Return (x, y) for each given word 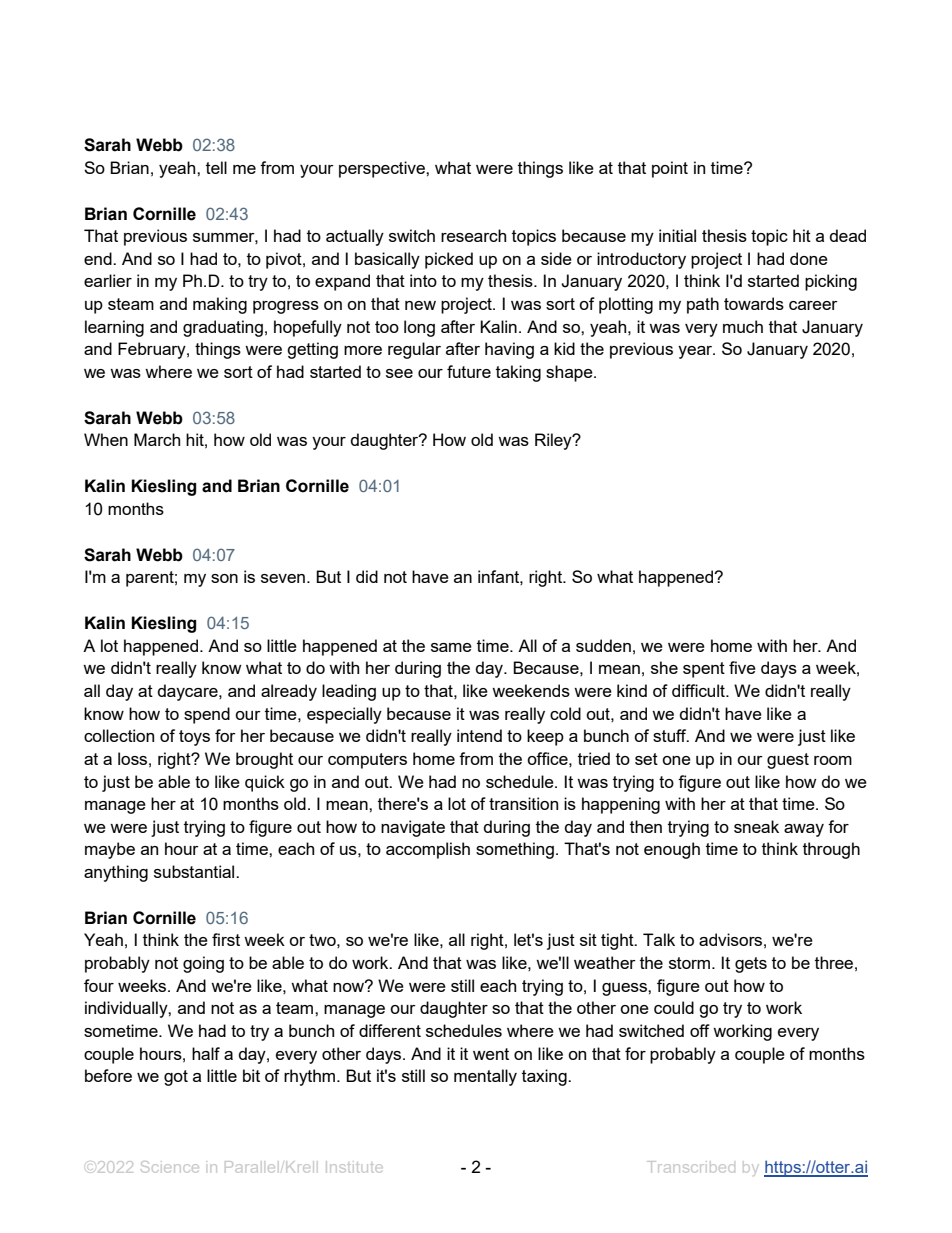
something (515, 850)
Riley (554, 441)
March (157, 439)
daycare (189, 692)
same (451, 647)
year (696, 352)
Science (170, 1167)
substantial (195, 871)
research (473, 235)
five (742, 667)
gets (751, 965)
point (670, 169)
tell (216, 167)
